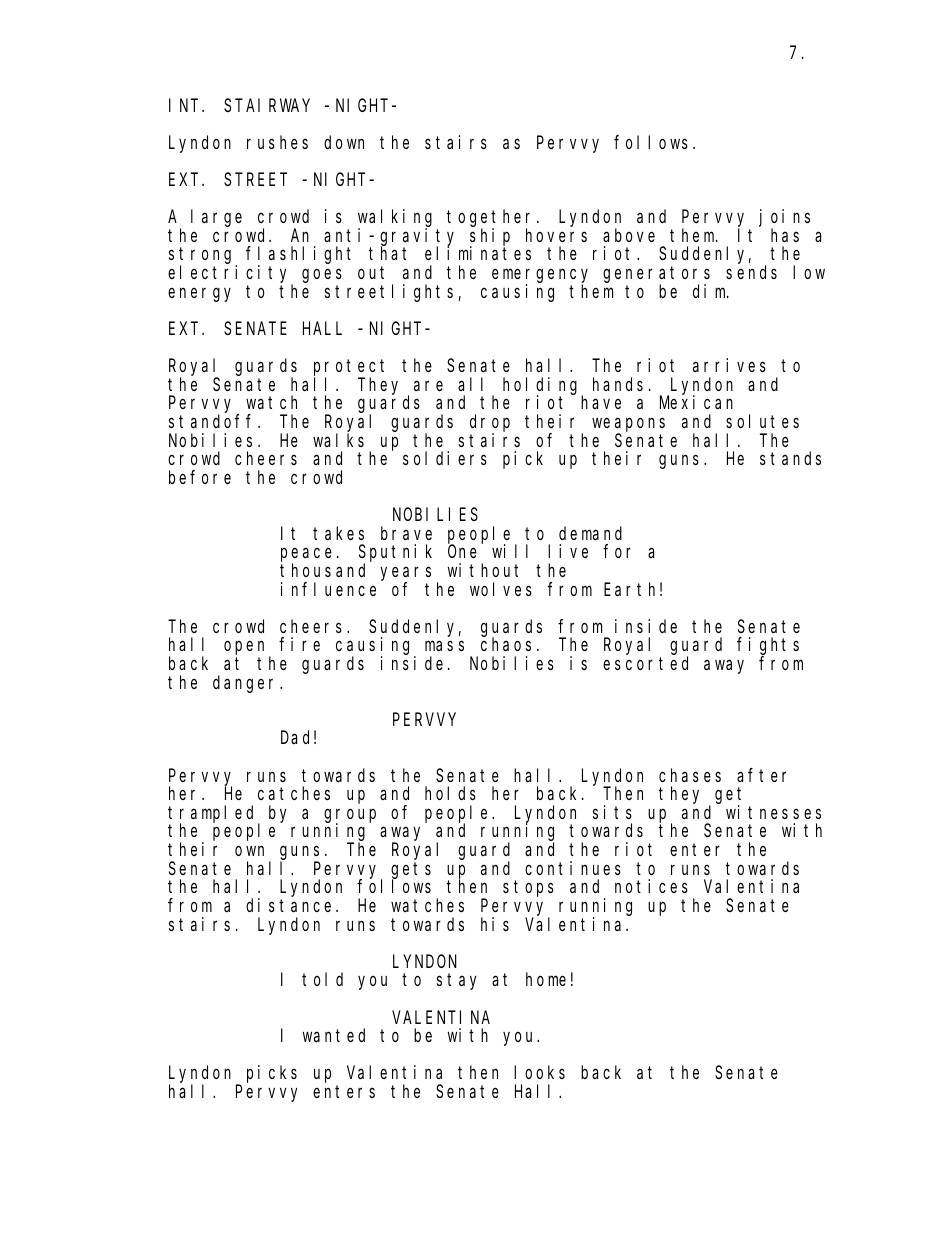  What do you see at coordinates (450, 793) in the screenshot?
I see `holds` at bounding box center [450, 793].
